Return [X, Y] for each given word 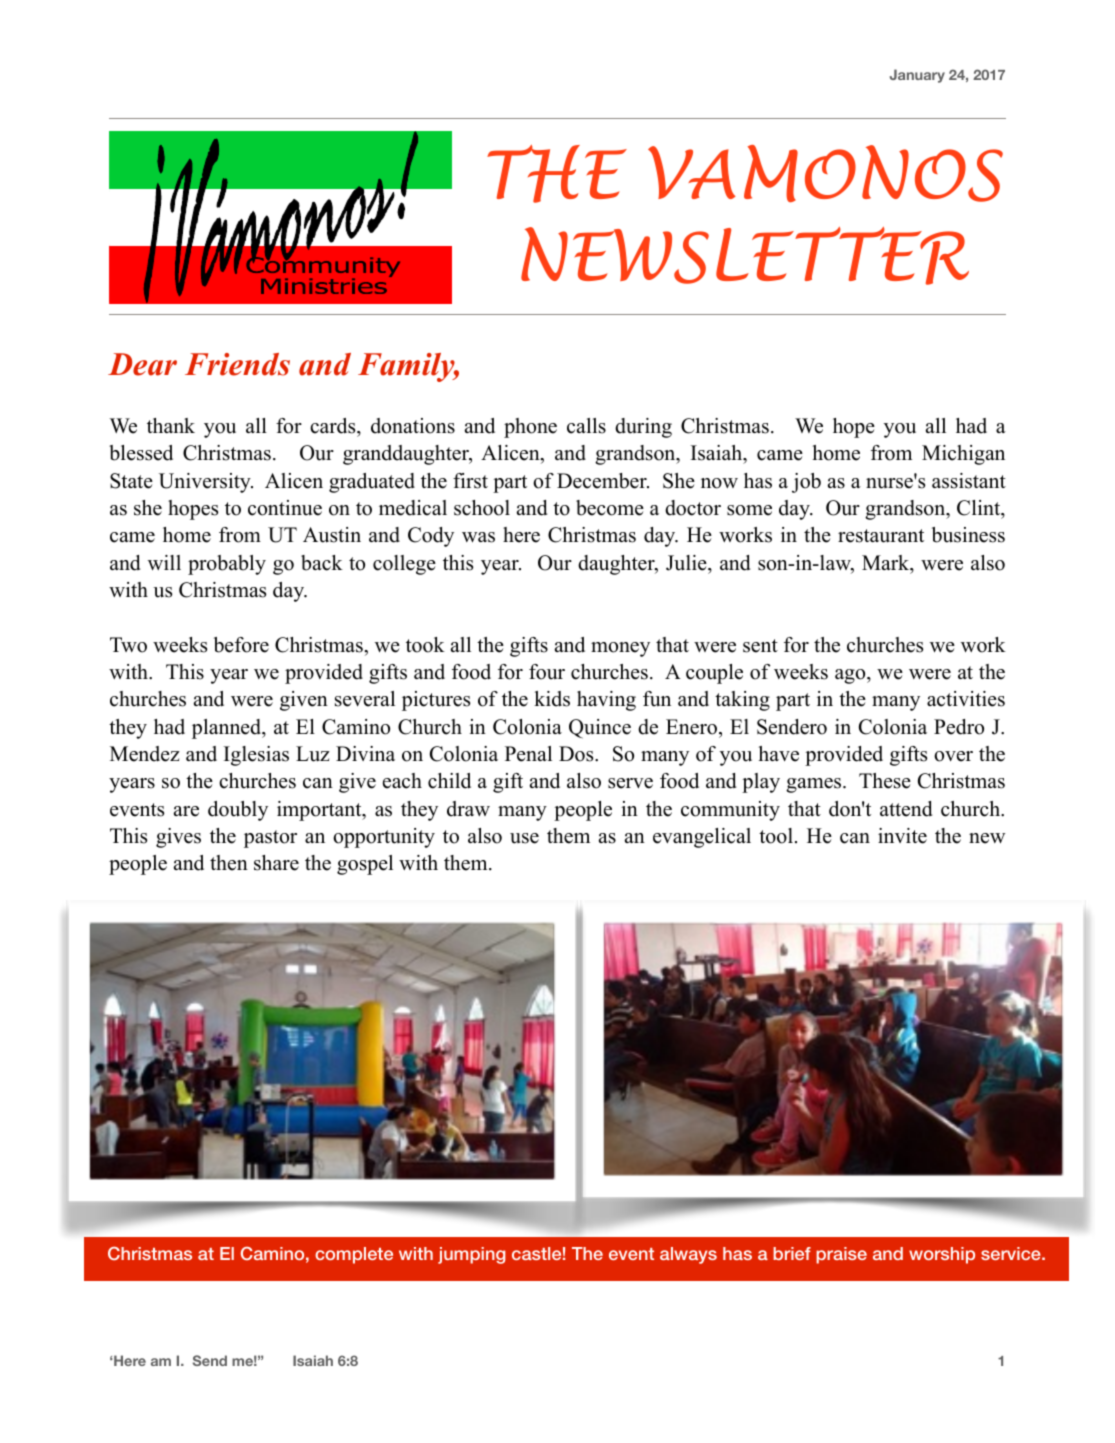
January [917, 76]
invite [902, 836]
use [524, 838]
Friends [237, 364]
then [229, 863]
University [206, 483]
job [806, 483]
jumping [472, 1255]
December [603, 481]
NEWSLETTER [745, 256]
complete [354, 1255]
